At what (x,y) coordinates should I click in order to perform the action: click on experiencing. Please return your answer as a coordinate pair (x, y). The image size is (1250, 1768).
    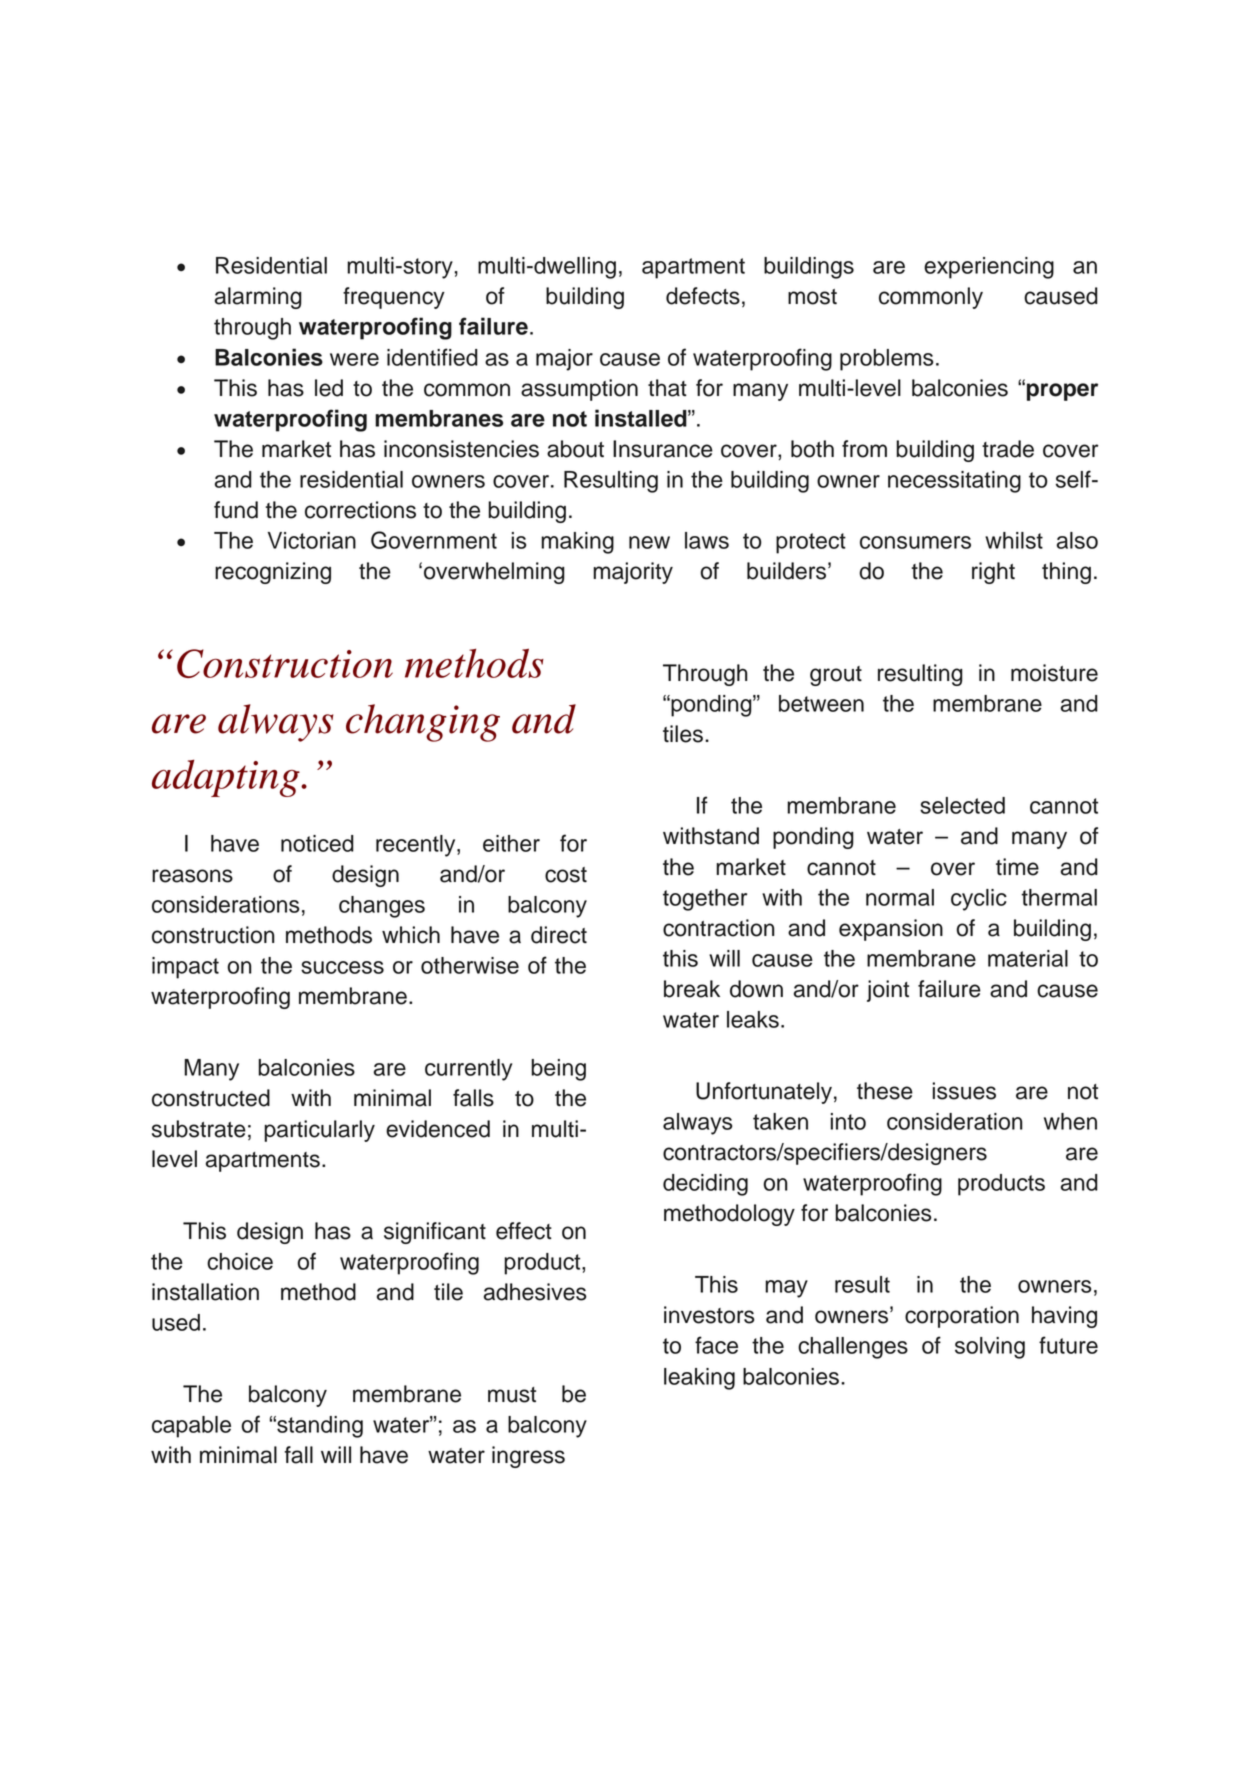
    Looking at the image, I should click on (989, 268).
